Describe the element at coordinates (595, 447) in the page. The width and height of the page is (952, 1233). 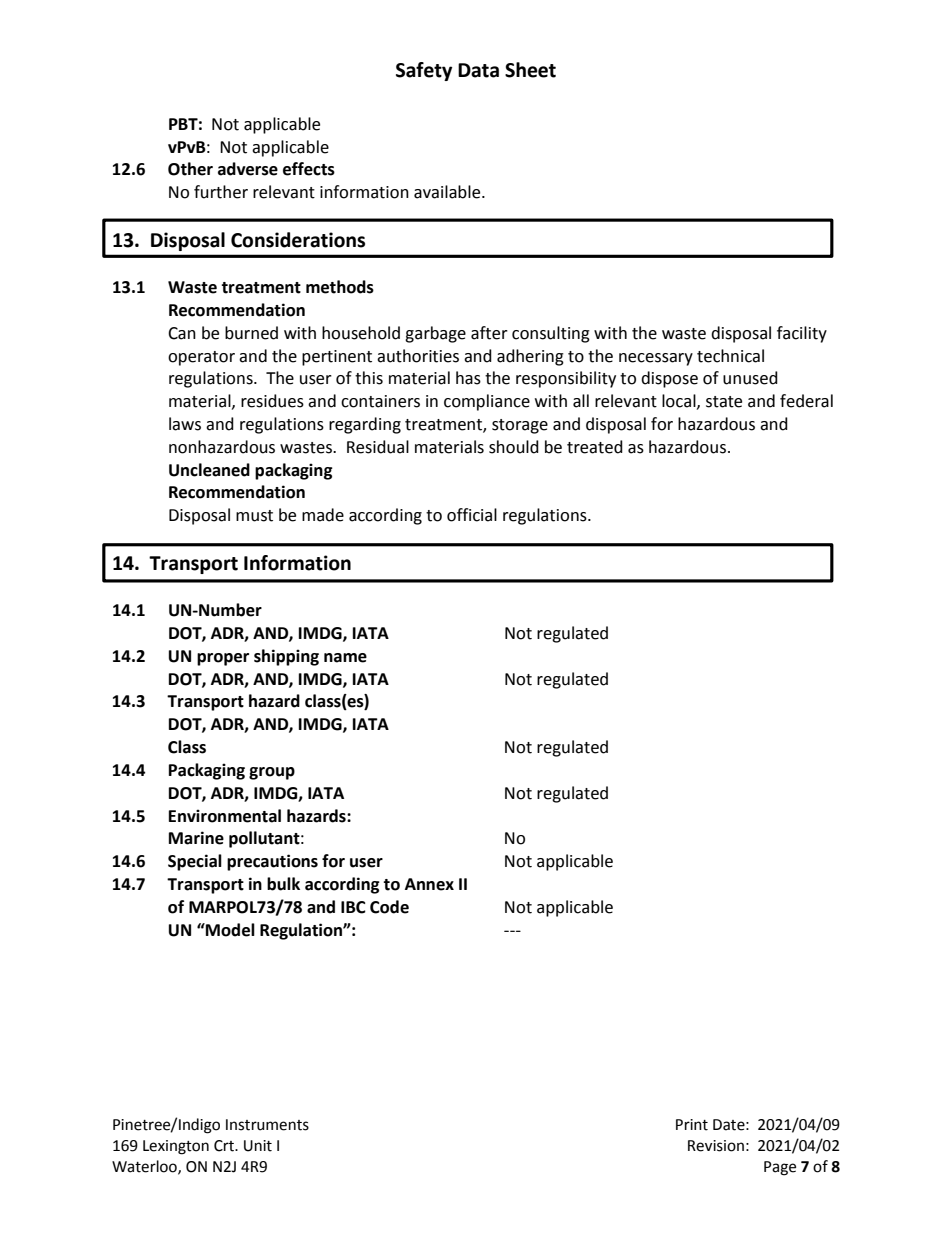
I see `treated` at that location.
